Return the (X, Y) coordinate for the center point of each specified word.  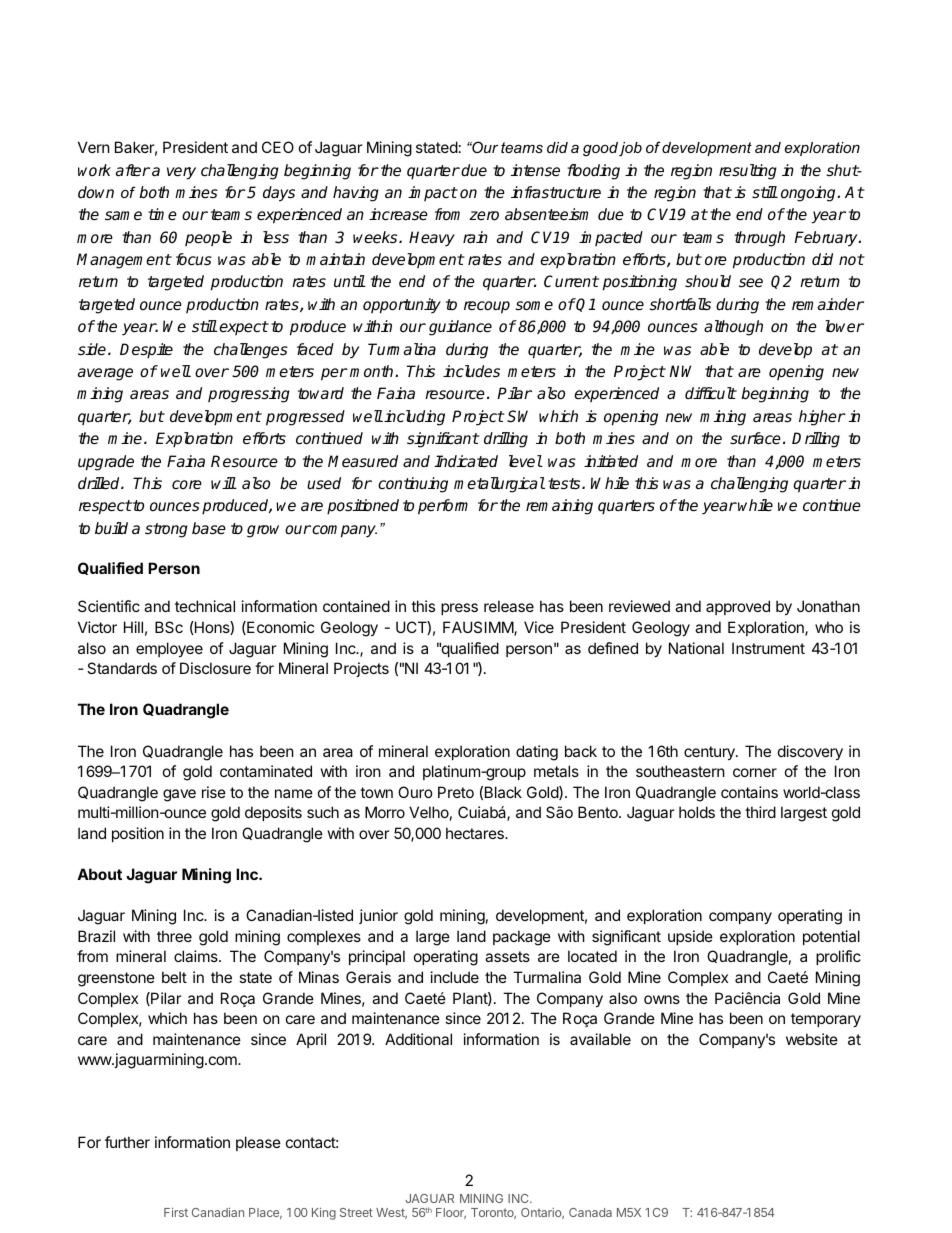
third (760, 812)
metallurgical (499, 485)
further (127, 1142)
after (133, 170)
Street (356, 1212)
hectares (476, 833)
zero (484, 216)
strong (166, 530)
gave (179, 795)
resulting (748, 172)
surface (755, 438)
